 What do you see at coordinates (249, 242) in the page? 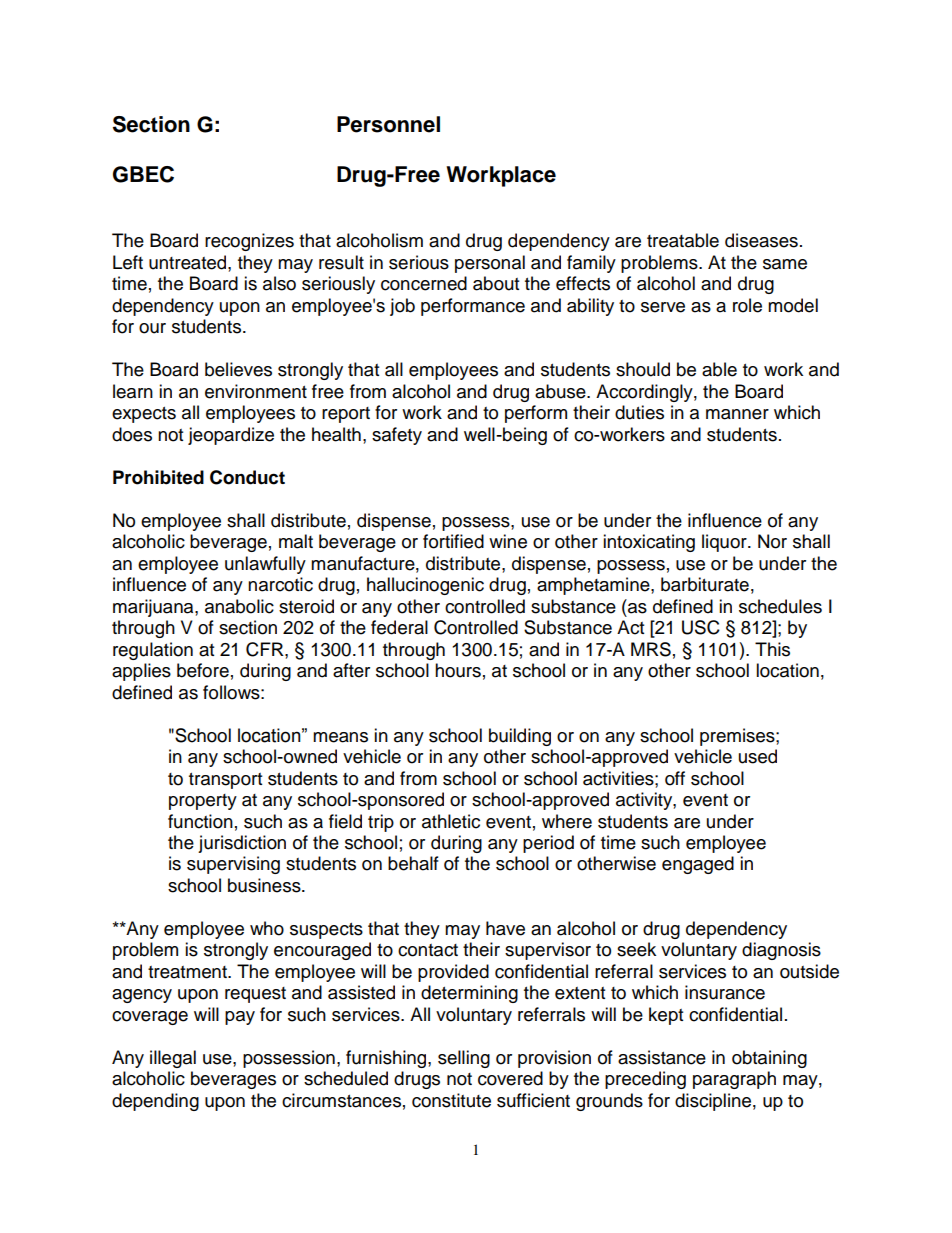
I see `recognizes` at bounding box center [249, 242].
